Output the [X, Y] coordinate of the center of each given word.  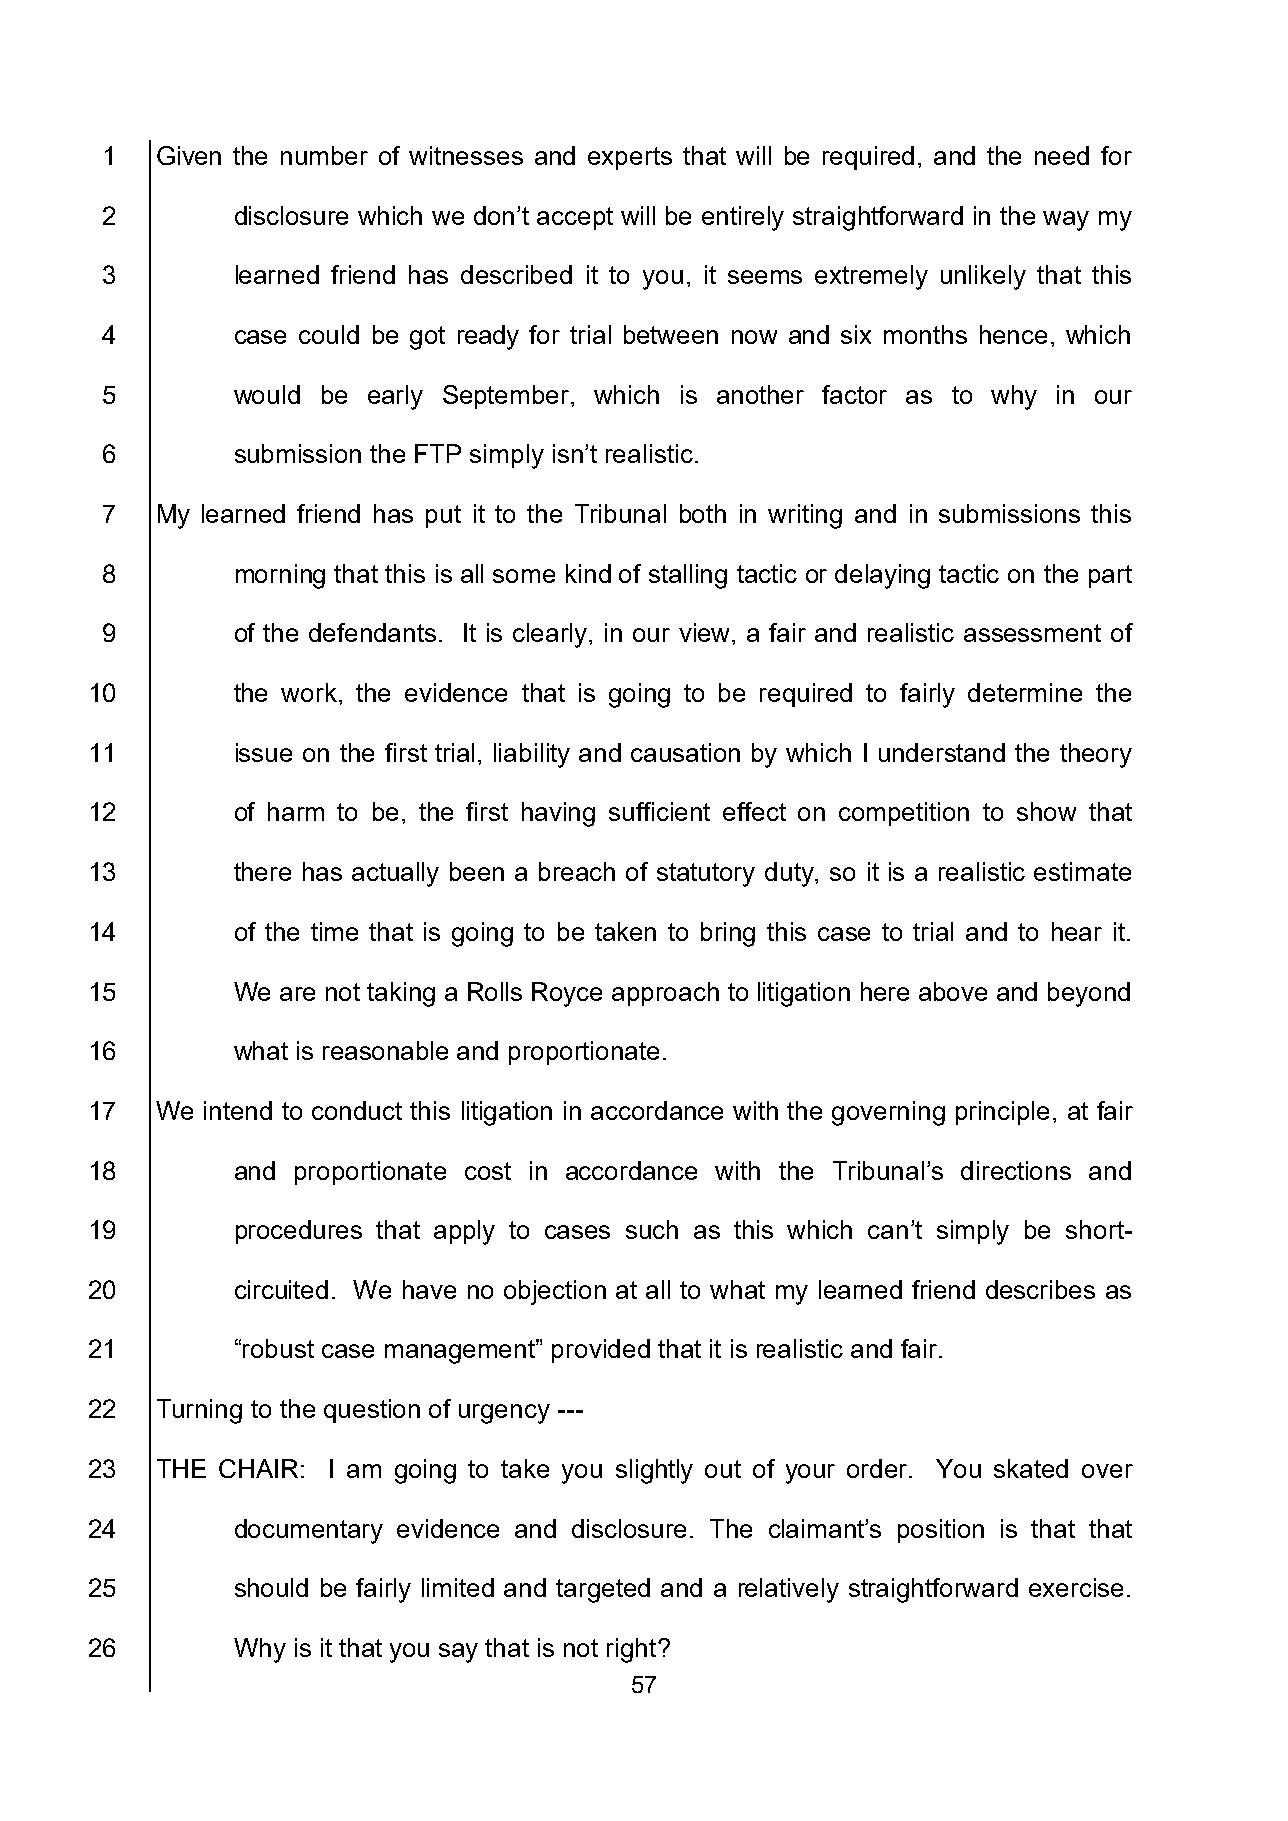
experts [630, 158]
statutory [706, 875]
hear [1077, 931]
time [334, 931]
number [324, 155]
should [271, 1587]
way [1066, 221]
